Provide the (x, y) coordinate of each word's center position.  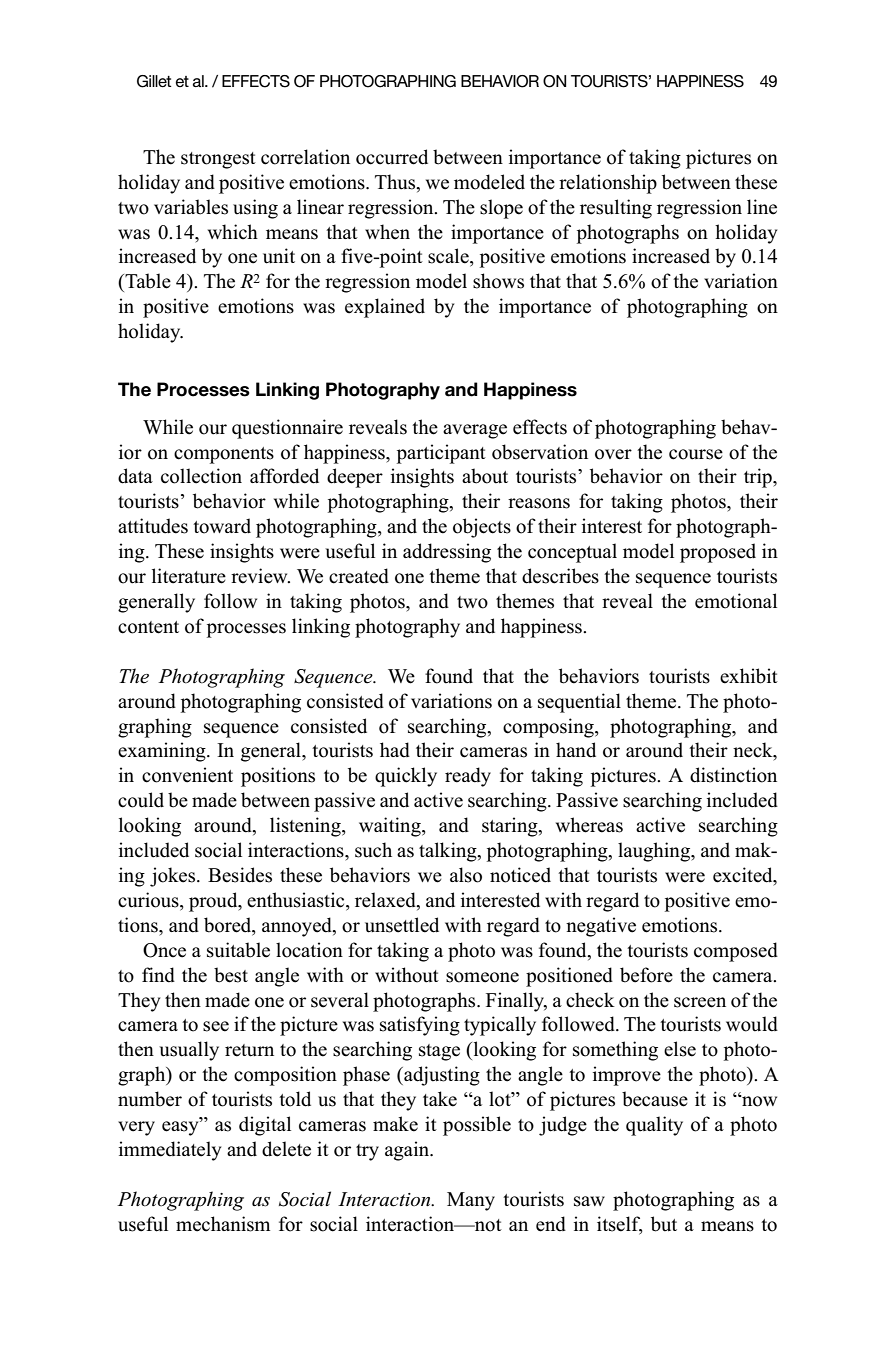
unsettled (402, 925)
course (696, 454)
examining (163, 752)
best (231, 975)
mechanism (223, 1224)
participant (441, 454)
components (224, 455)
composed (736, 952)
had (395, 750)
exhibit (749, 676)
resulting (616, 209)
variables (191, 207)
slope (501, 209)
